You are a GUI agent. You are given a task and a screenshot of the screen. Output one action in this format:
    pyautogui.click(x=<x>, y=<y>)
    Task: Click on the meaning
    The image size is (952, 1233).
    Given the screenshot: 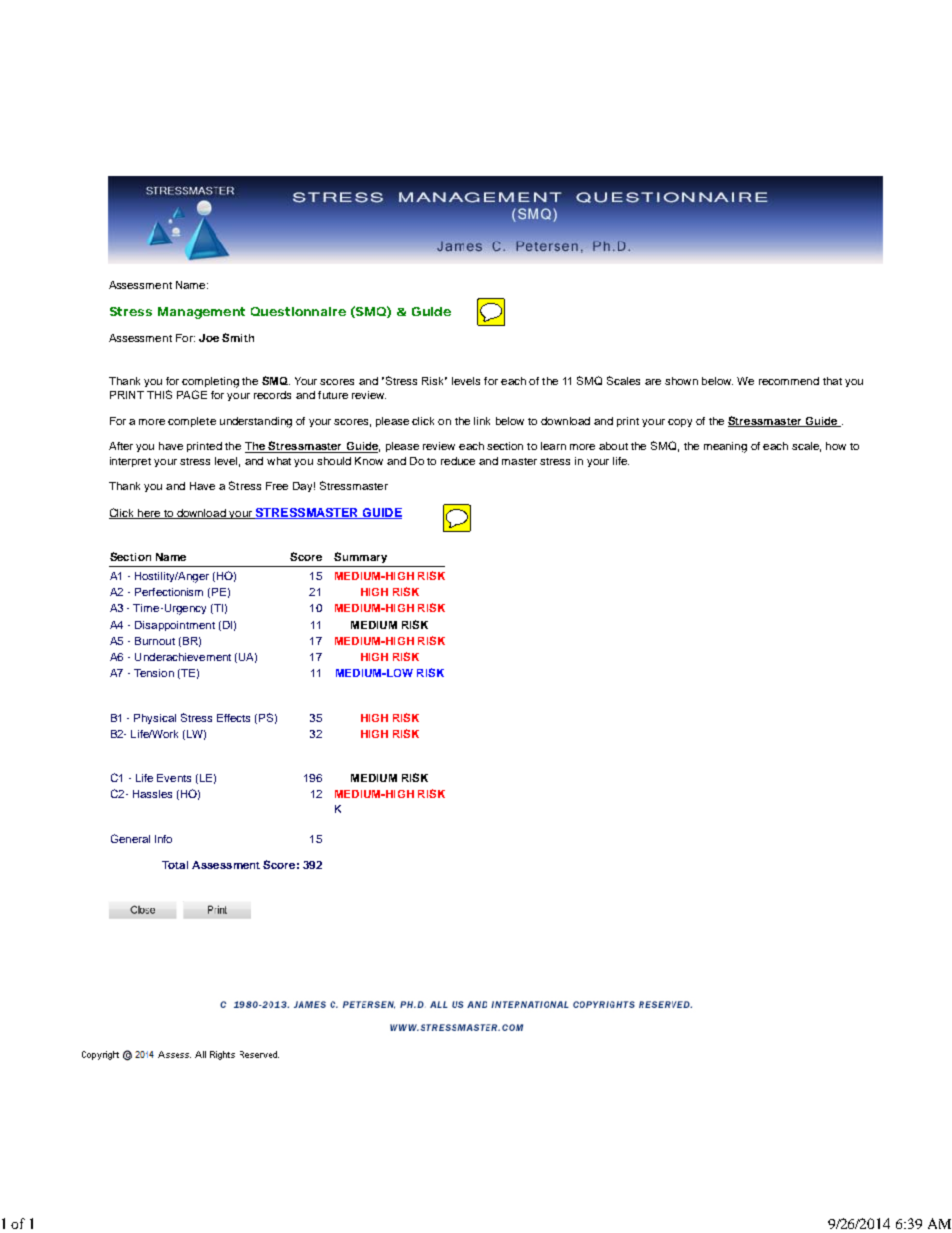 What is the action you would take?
    pyautogui.click(x=725, y=447)
